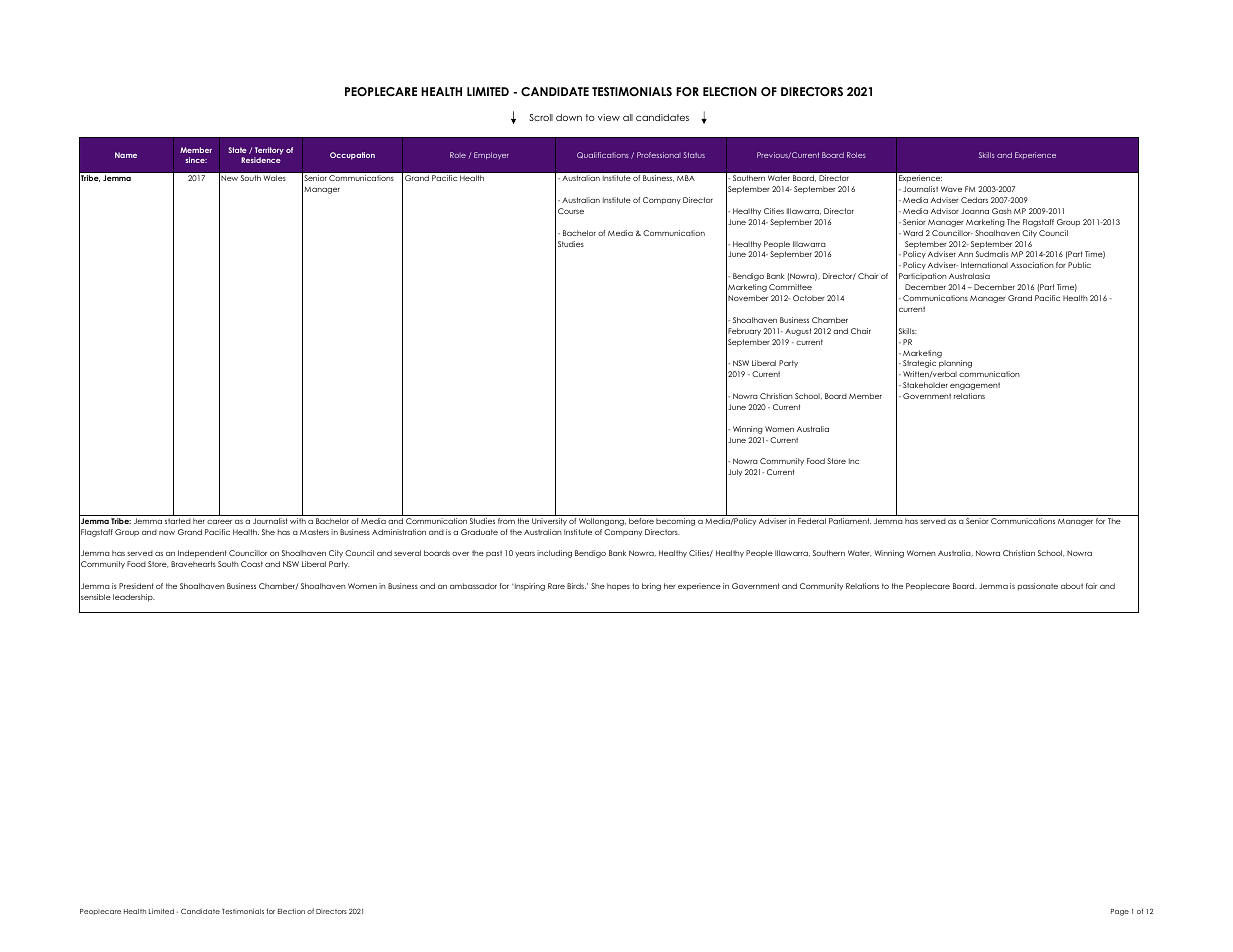 This image has height=952, width=1233. Describe the element at coordinates (951, 189) in the image. I see `Wave` at that location.
